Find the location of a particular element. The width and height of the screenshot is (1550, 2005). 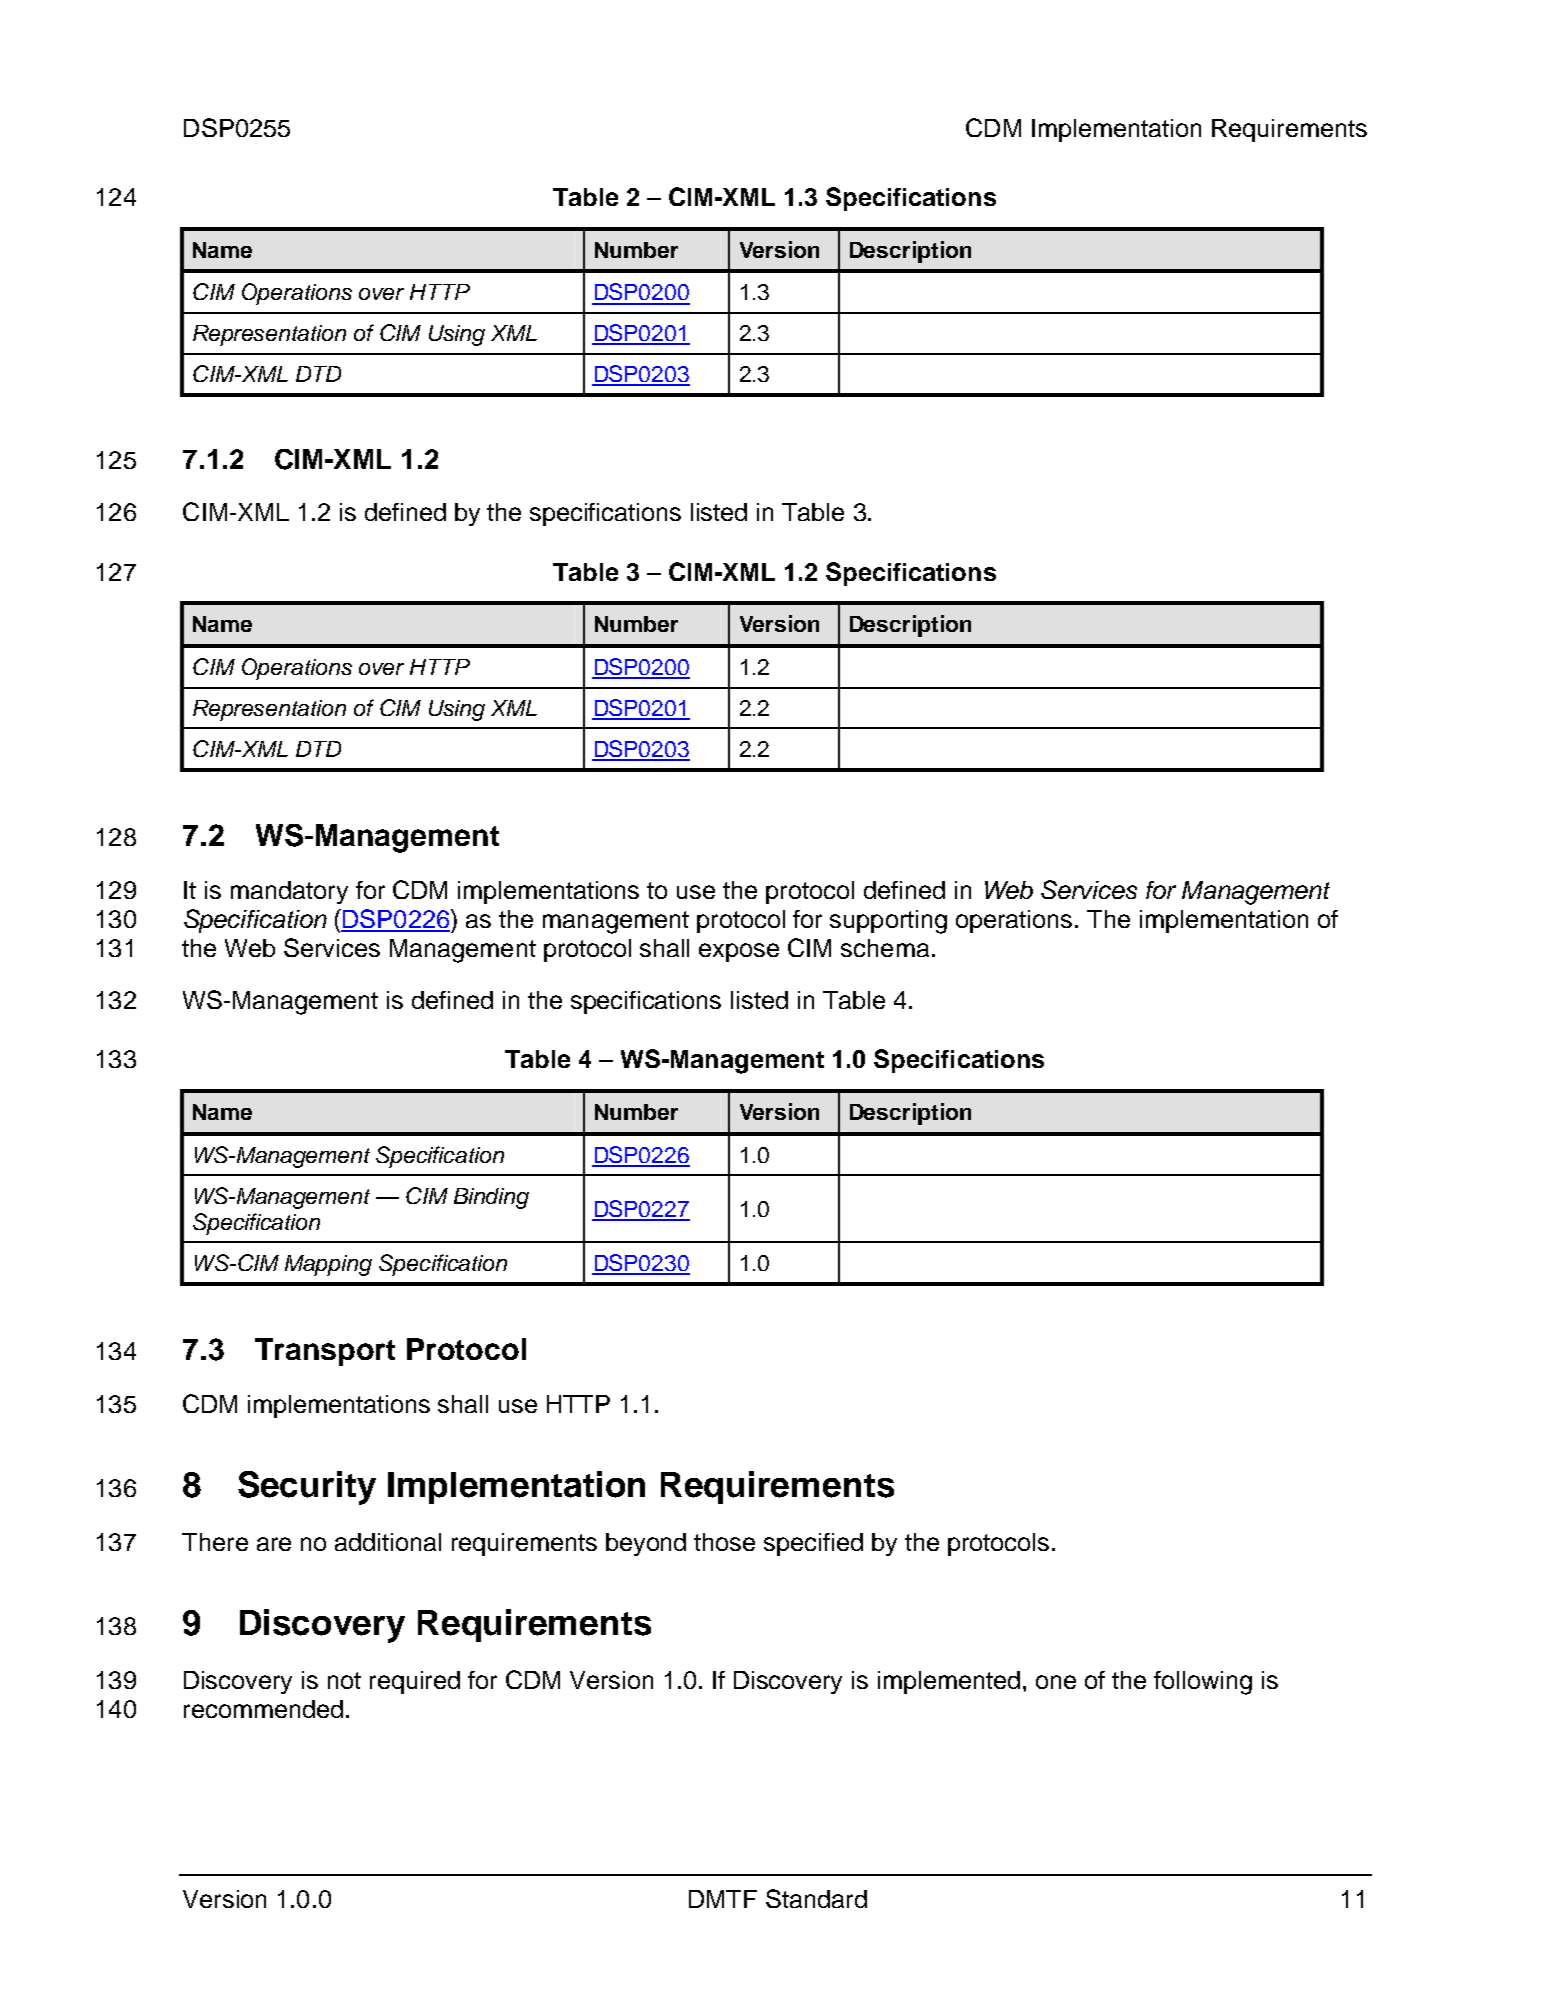

supporting is located at coordinates (888, 922).
